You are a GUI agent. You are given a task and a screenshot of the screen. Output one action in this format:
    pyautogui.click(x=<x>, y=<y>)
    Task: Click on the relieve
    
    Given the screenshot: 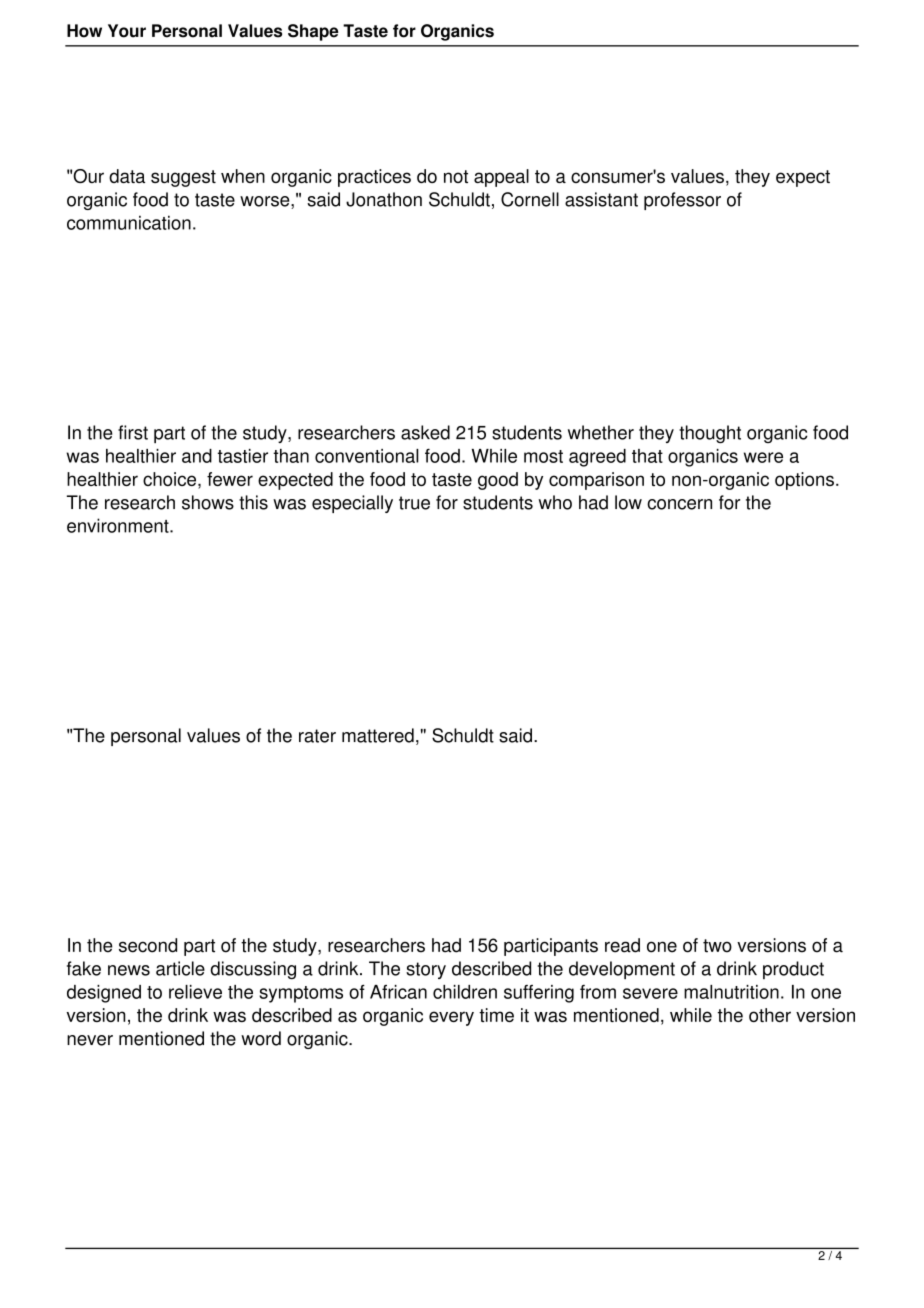 What is the action you would take?
    pyautogui.click(x=195, y=992)
